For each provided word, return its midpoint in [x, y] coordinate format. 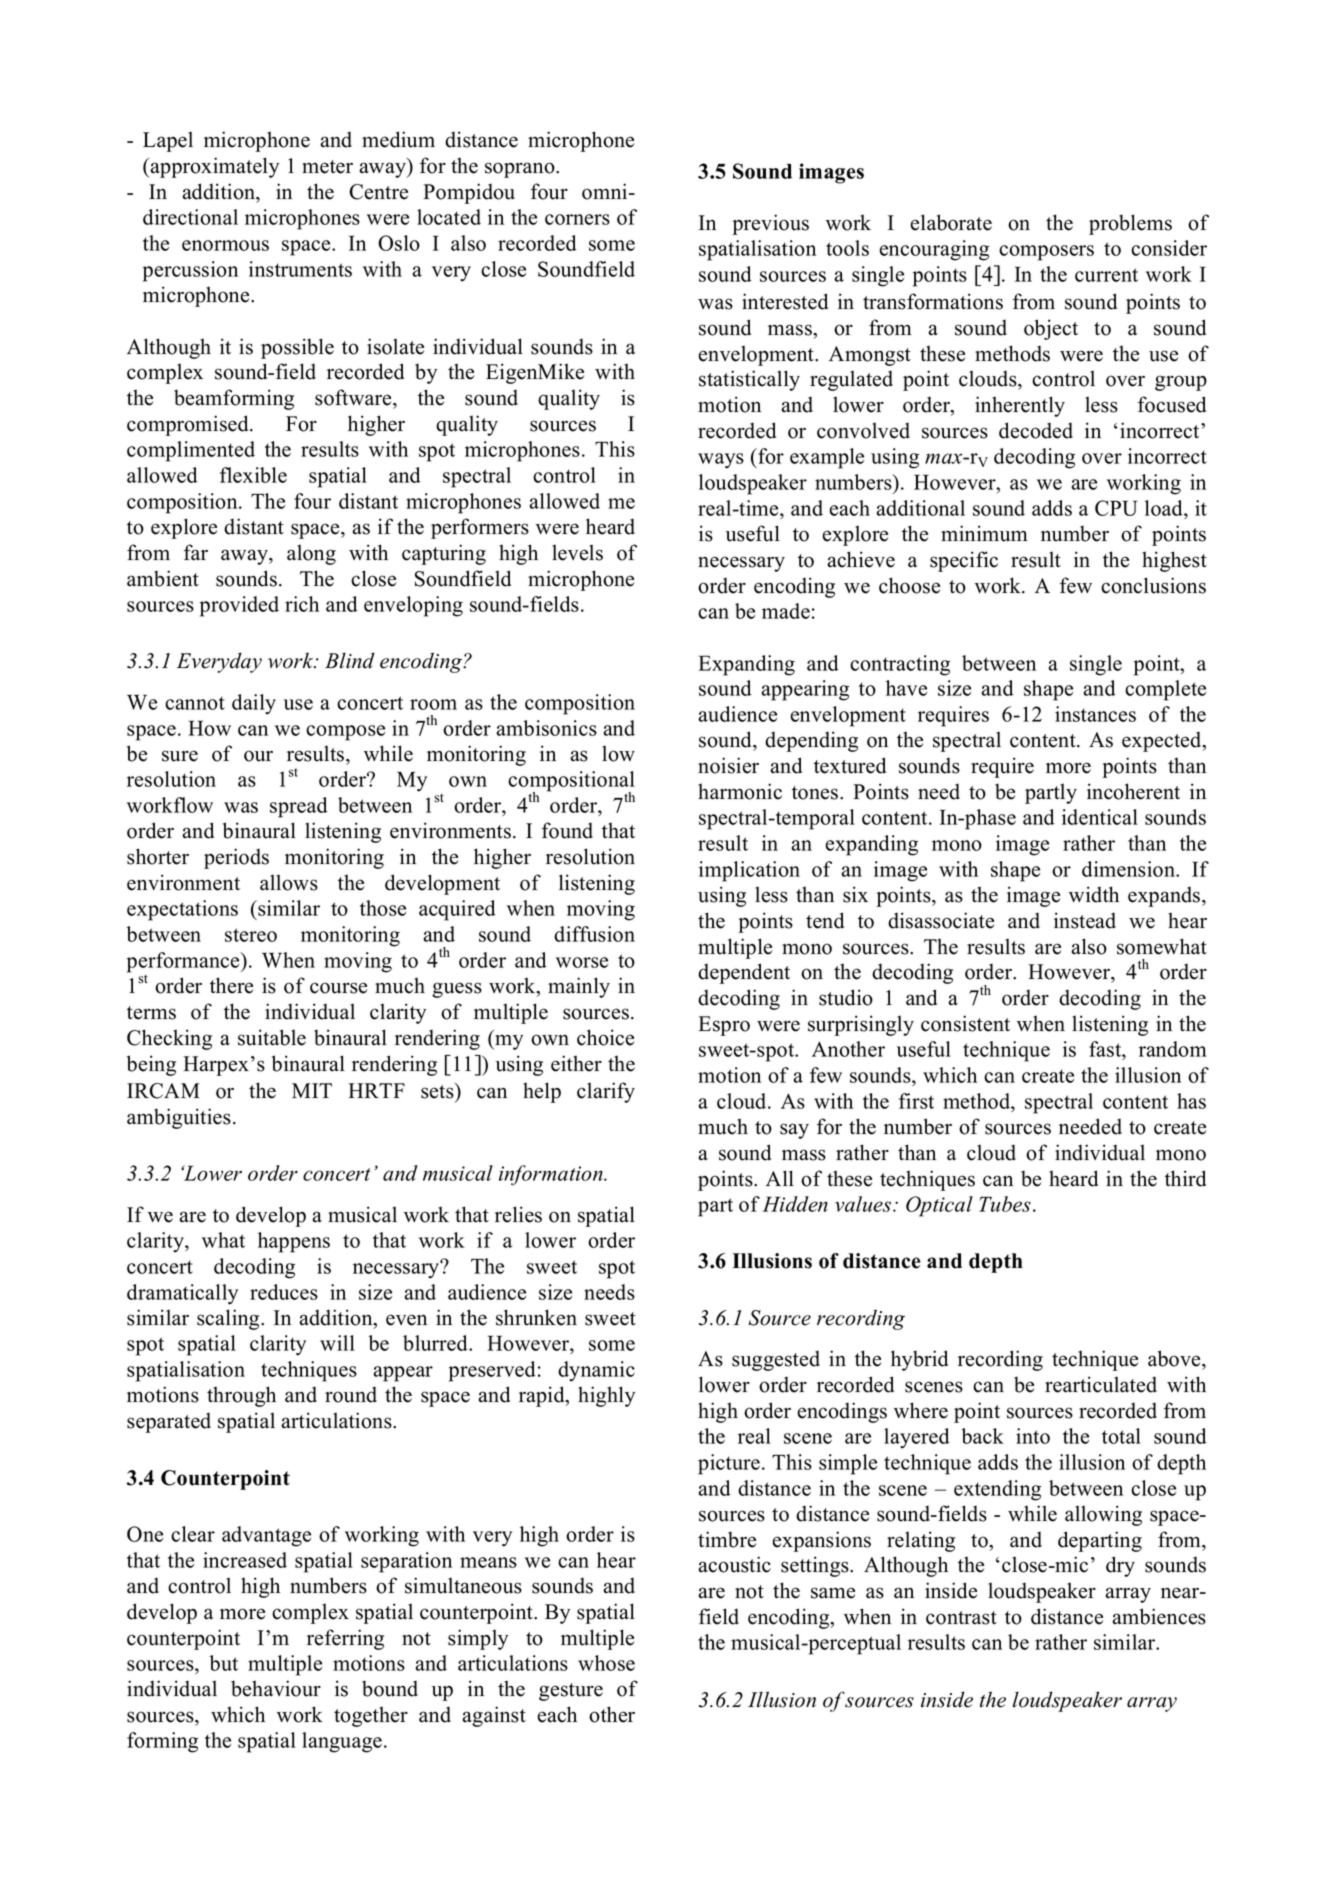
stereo [251, 935]
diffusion [594, 934]
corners [577, 219]
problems [1130, 224]
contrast [961, 1618]
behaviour [276, 1688]
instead [1085, 920]
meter [327, 167]
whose [606, 1663]
